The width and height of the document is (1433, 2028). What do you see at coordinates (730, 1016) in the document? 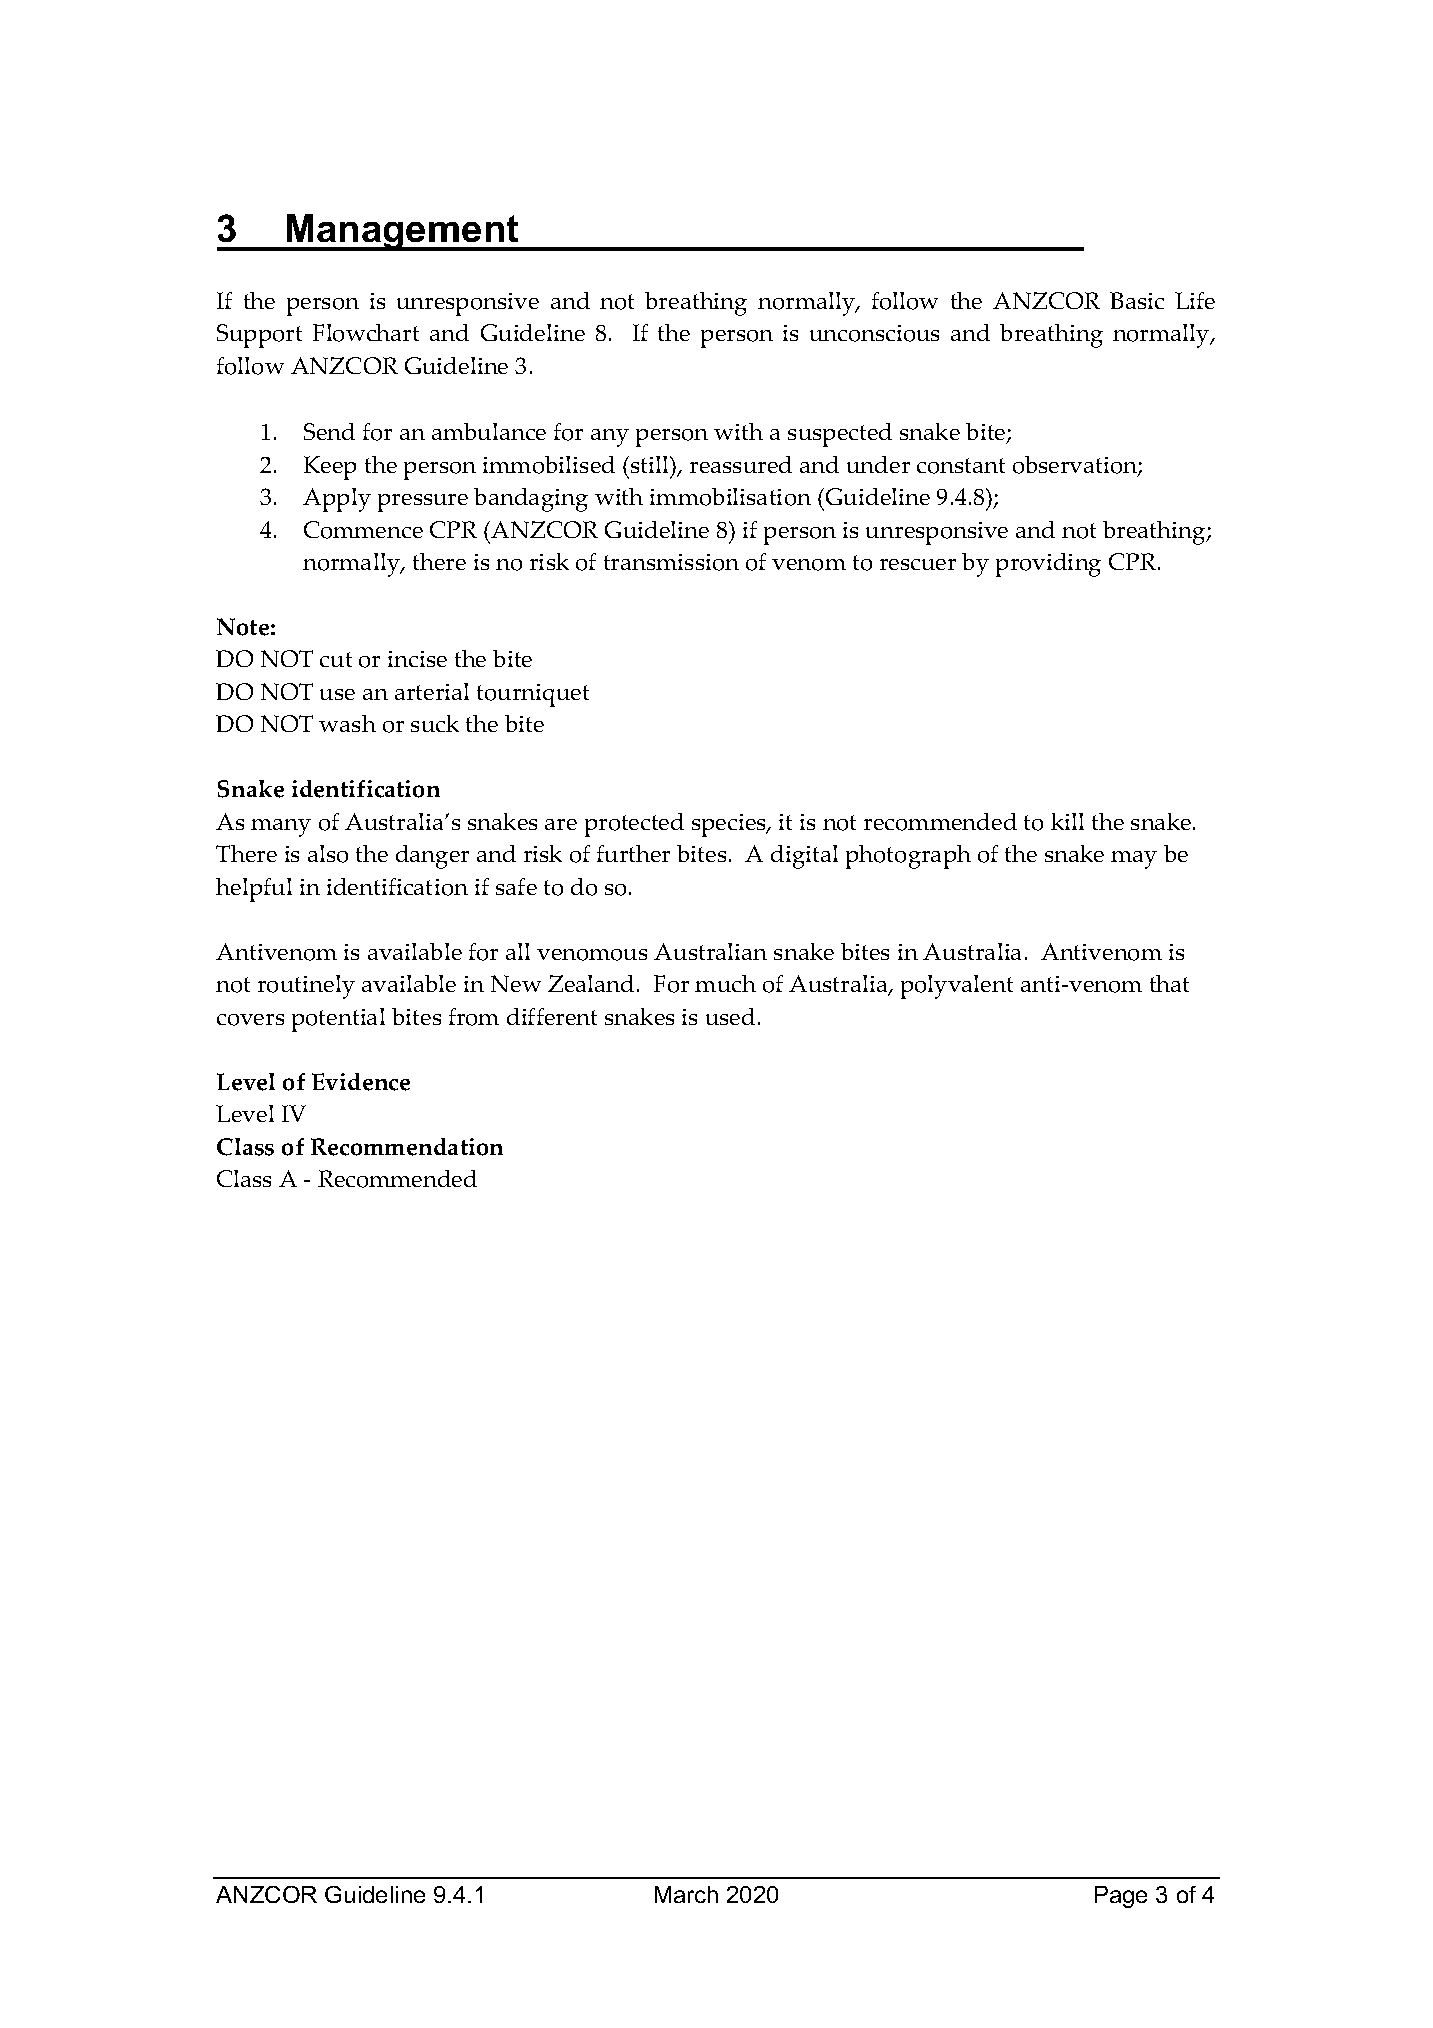
I see `used` at bounding box center [730, 1016].
